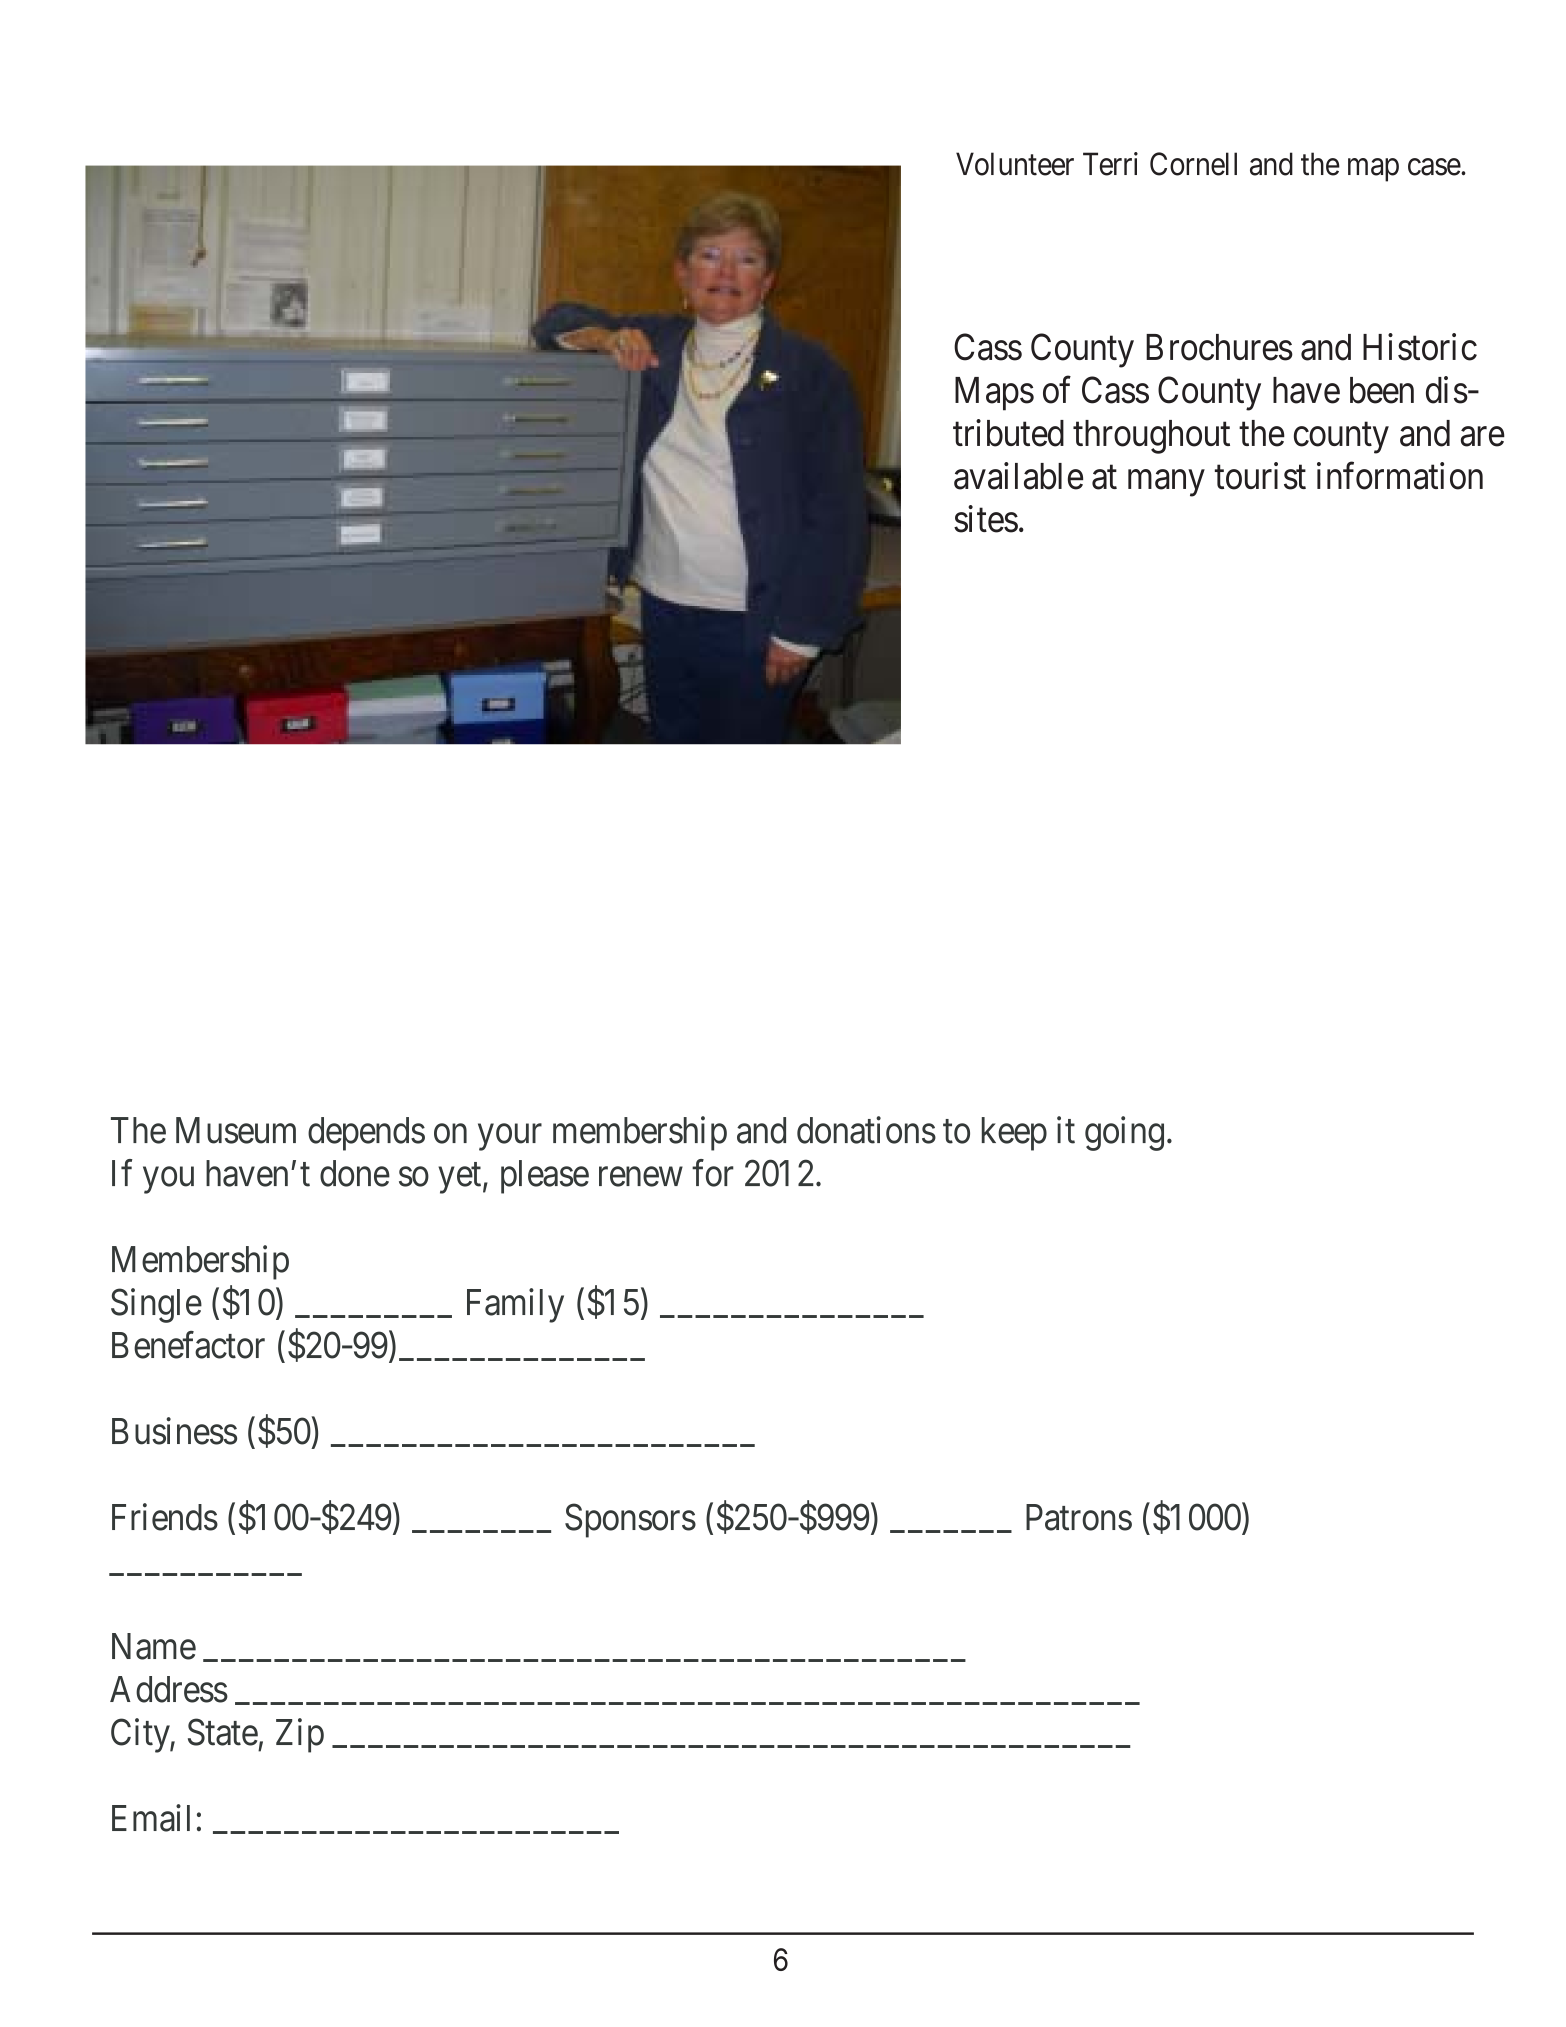  What do you see at coordinates (1110, 164) in the screenshot?
I see `Terri` at bounding box center [1110, 164].
